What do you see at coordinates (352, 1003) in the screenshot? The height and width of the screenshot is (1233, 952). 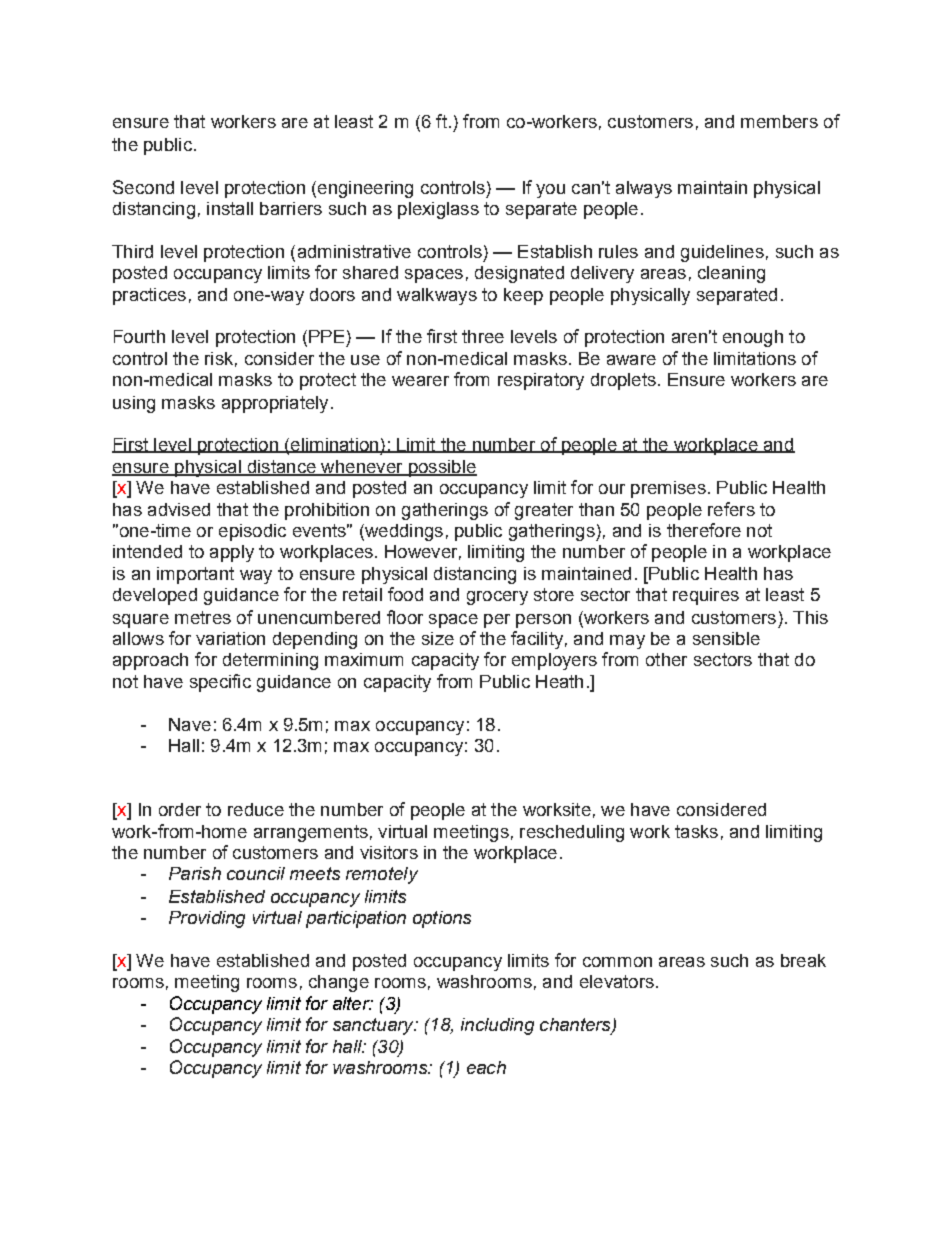 I see `alter` at bounding box center [352, 1003].
